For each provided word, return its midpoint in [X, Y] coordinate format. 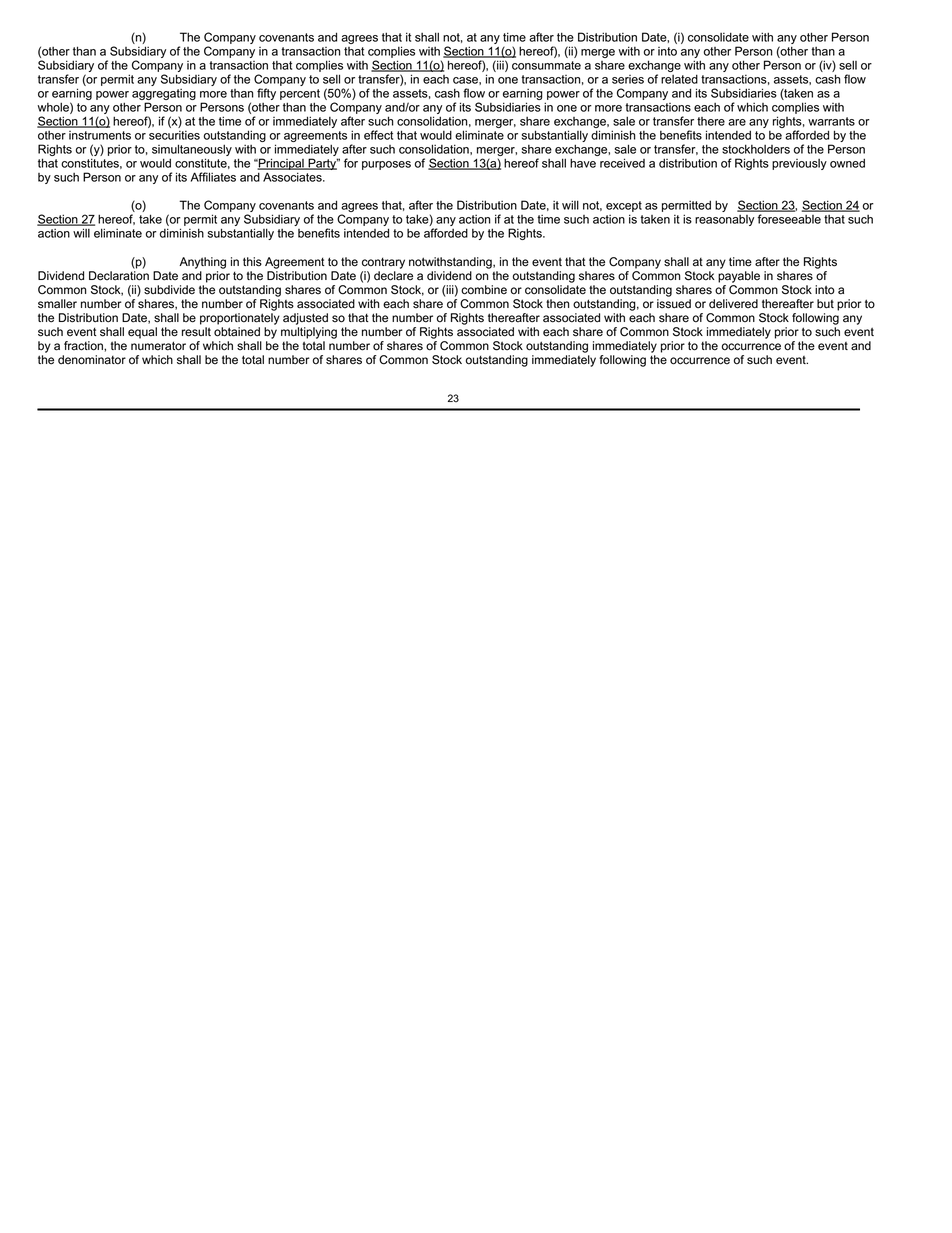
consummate [546, 65]
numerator [158, 346]
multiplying [309, 333]
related [679, 79]
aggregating [164, 95]
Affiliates [213, 177]
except [624, 208]
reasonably [724, 220]
